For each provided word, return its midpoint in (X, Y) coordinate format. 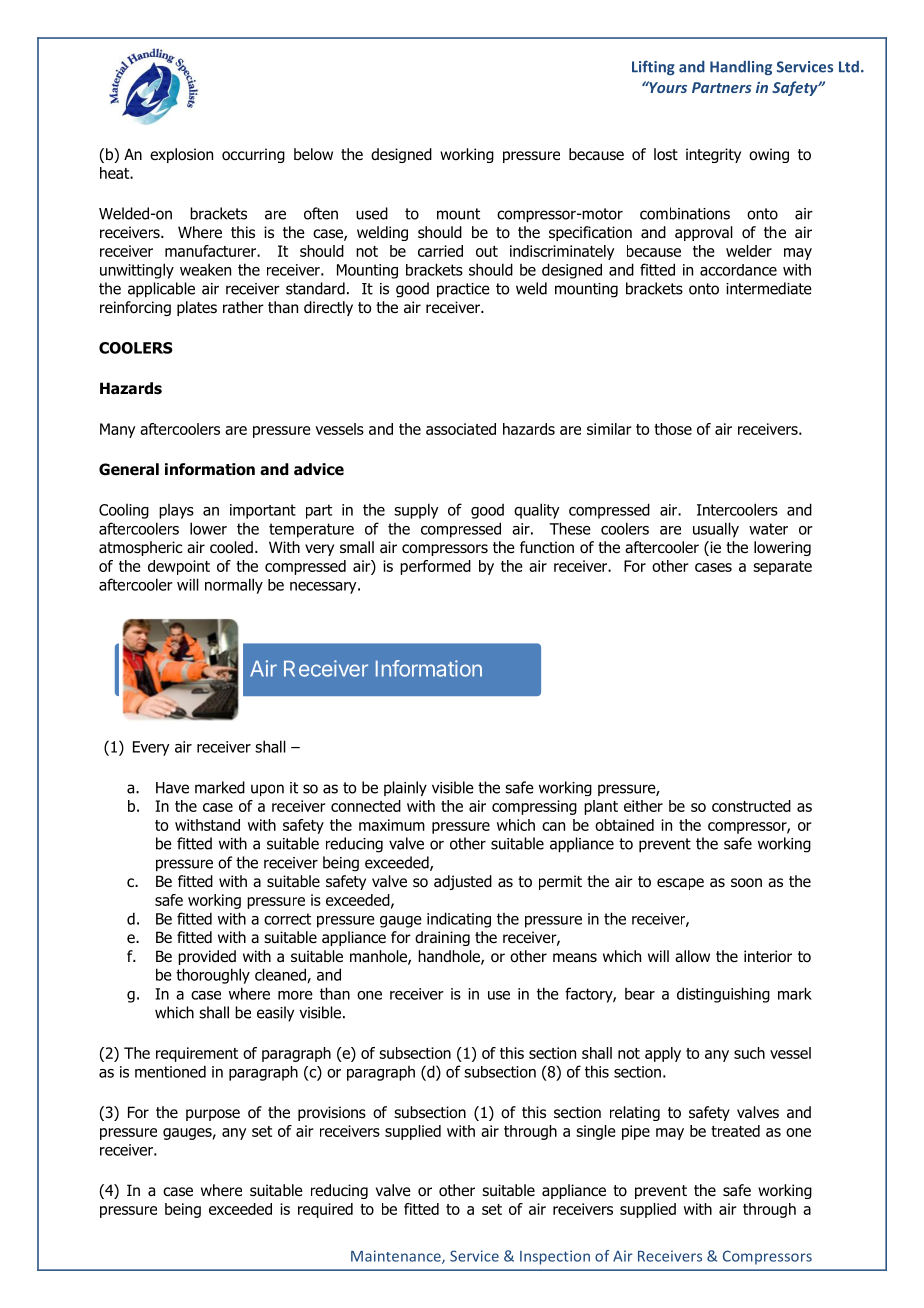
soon (746, 883)
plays (176, 511)
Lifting (653, 67)
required (325, 1210)
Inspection (555, 1257)
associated (461, 429)
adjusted (463, 882)
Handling (741, 67)
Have (172, 788)
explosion (181, 155)
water (768, 529)
